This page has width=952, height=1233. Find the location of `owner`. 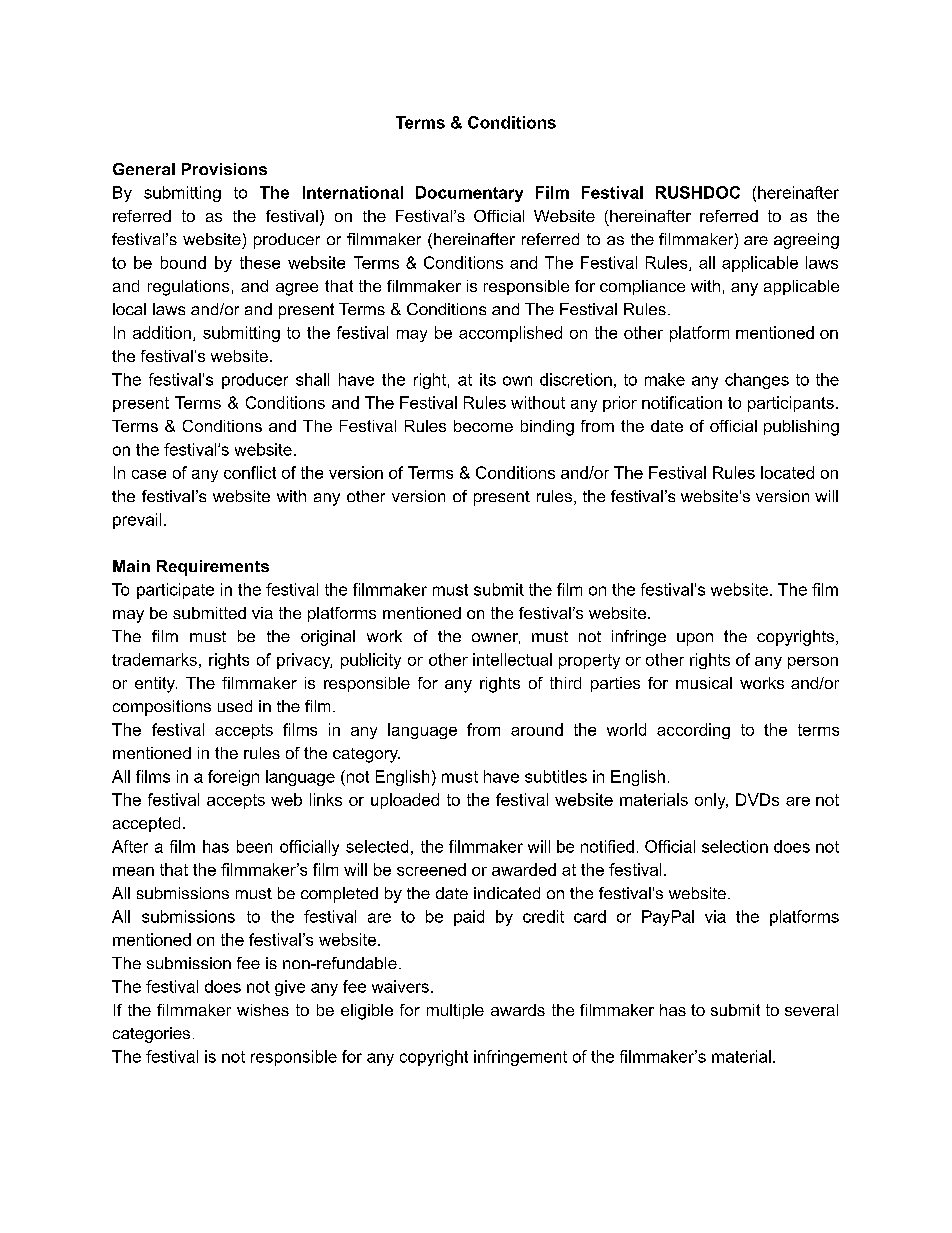

owner is located at coordinates (496, 638).
